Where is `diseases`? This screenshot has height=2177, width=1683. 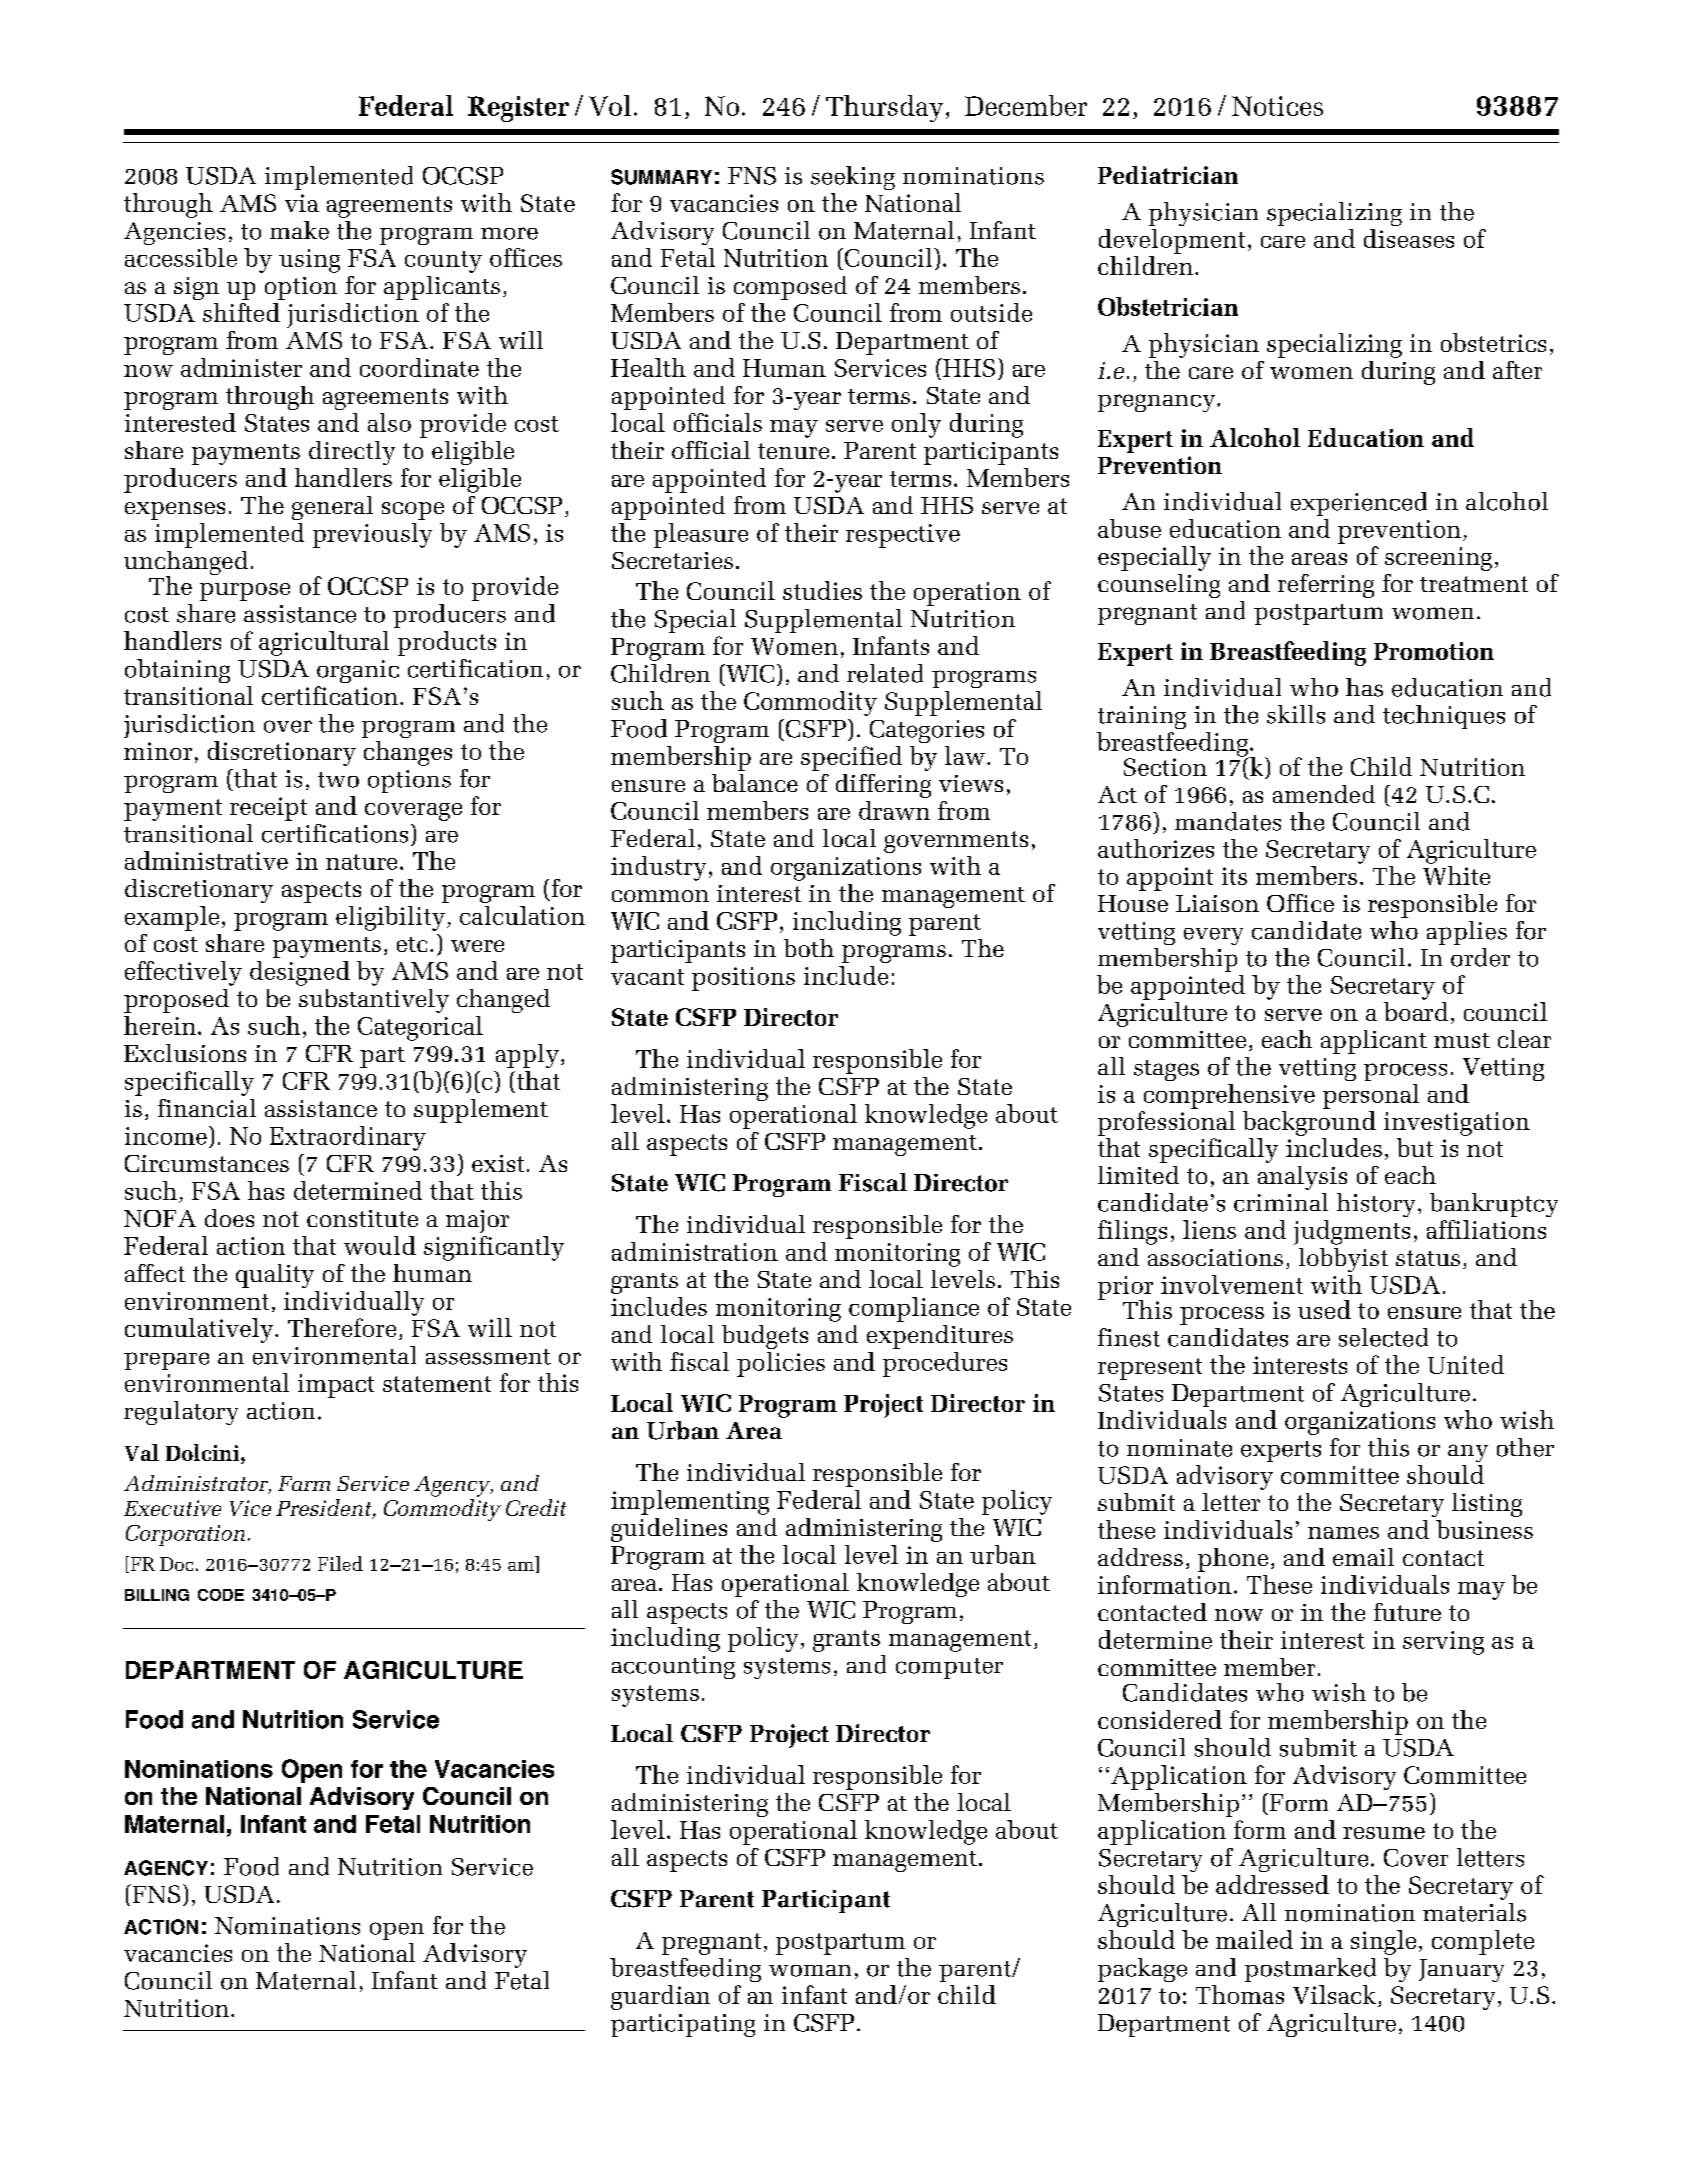 diseases is located at coordinates (1409, 238).
